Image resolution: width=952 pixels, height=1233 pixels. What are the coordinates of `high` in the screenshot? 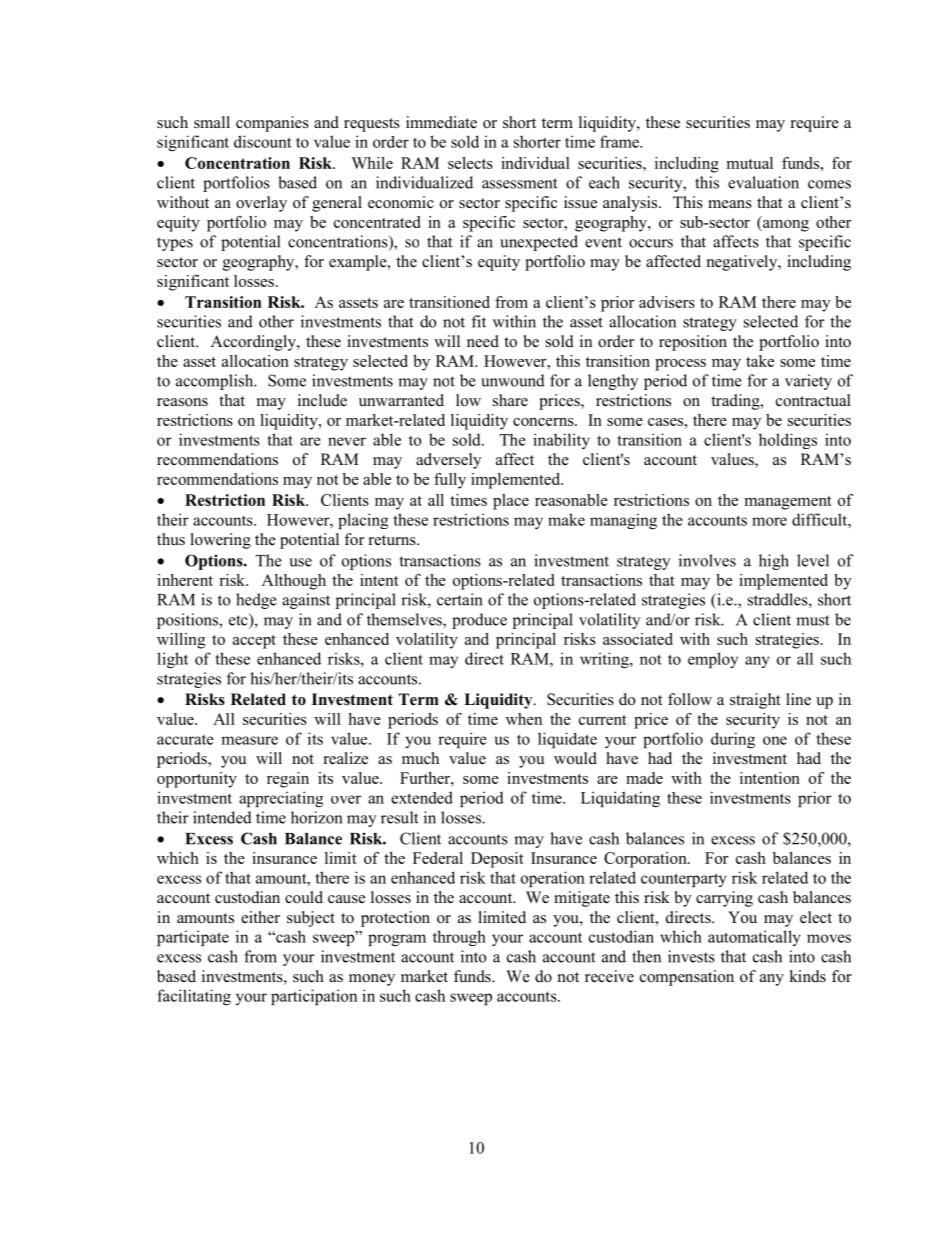 It's located at (774, 562).
